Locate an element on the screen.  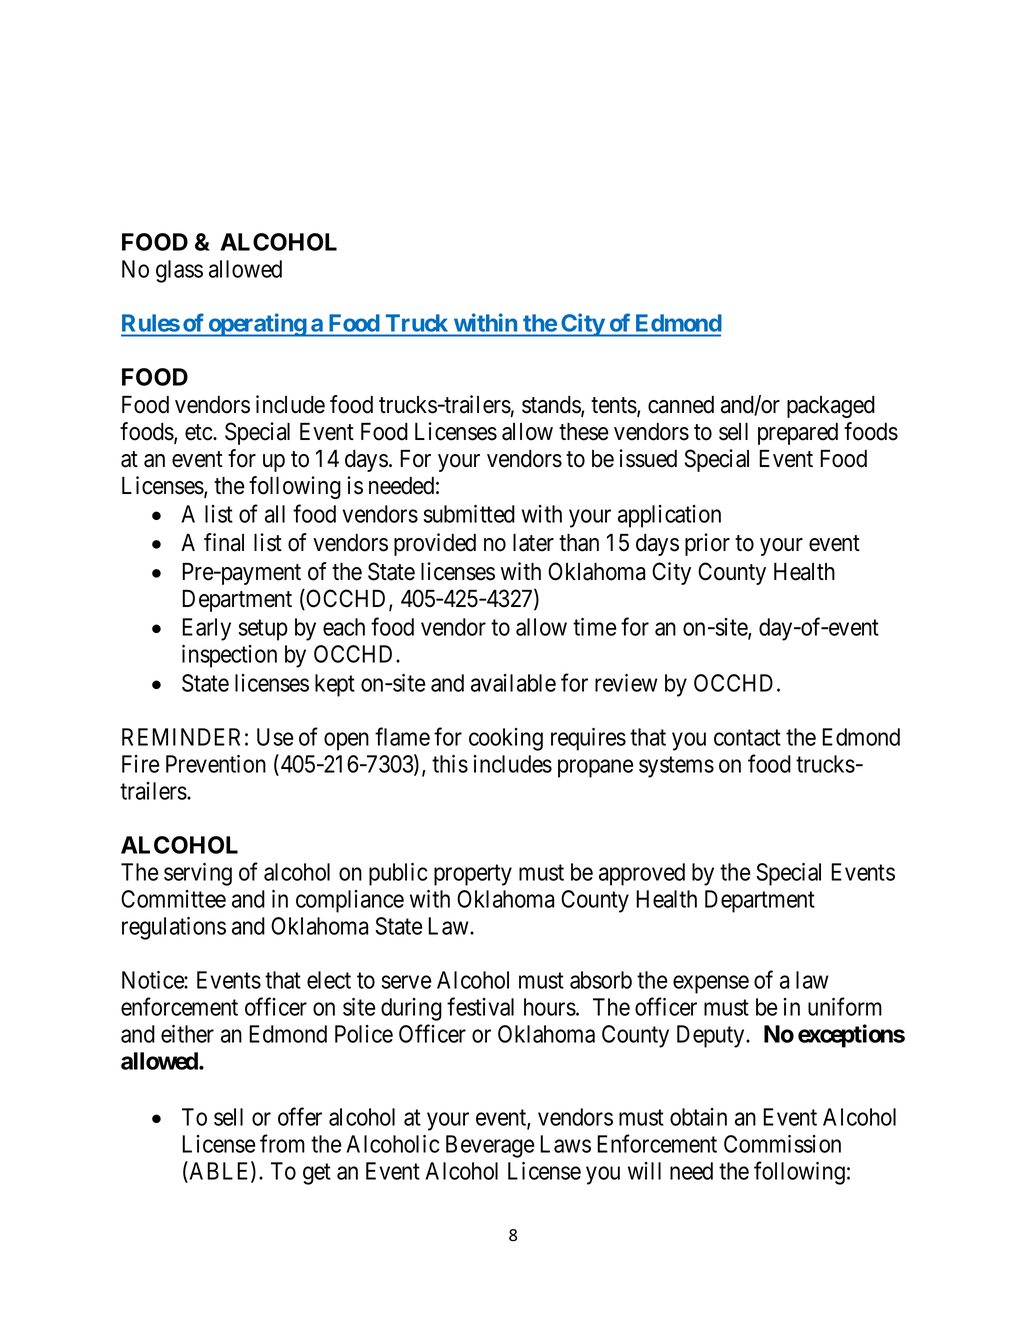
stands is located at coordinates (552, 406).
